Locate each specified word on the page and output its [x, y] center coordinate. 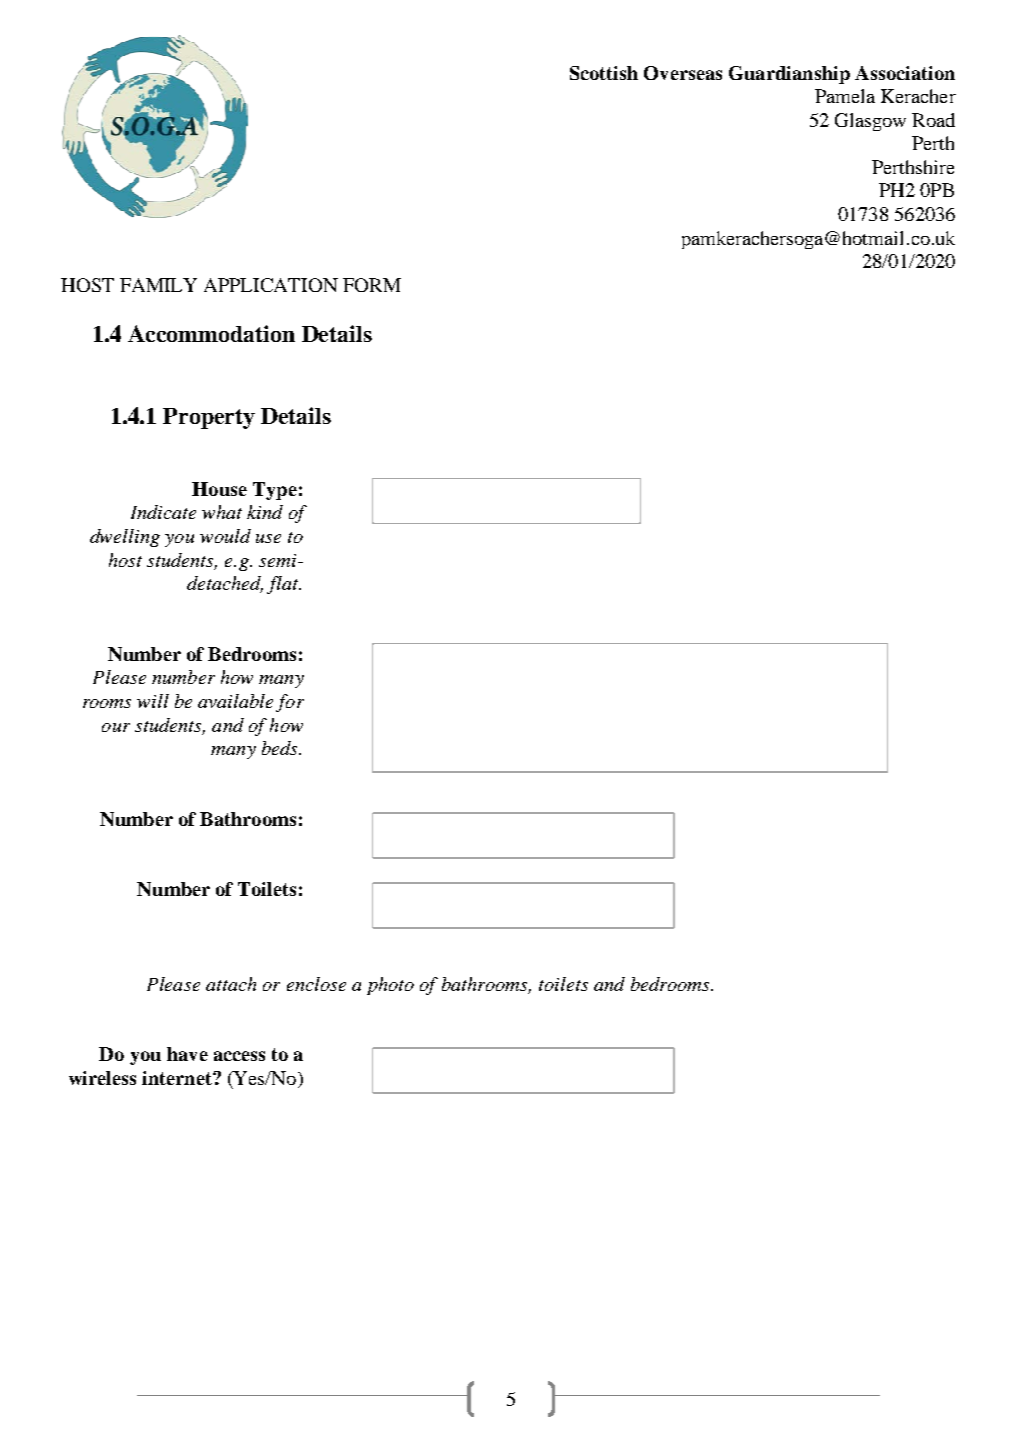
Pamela [845, 96]
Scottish [604, 73]
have [187, 1054]
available [235, 701]
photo [390, 986]
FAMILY [158, 285]
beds [281, 748]
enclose [316, 984]
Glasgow [870, 122]
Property [209, 418]
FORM [372, 285]
